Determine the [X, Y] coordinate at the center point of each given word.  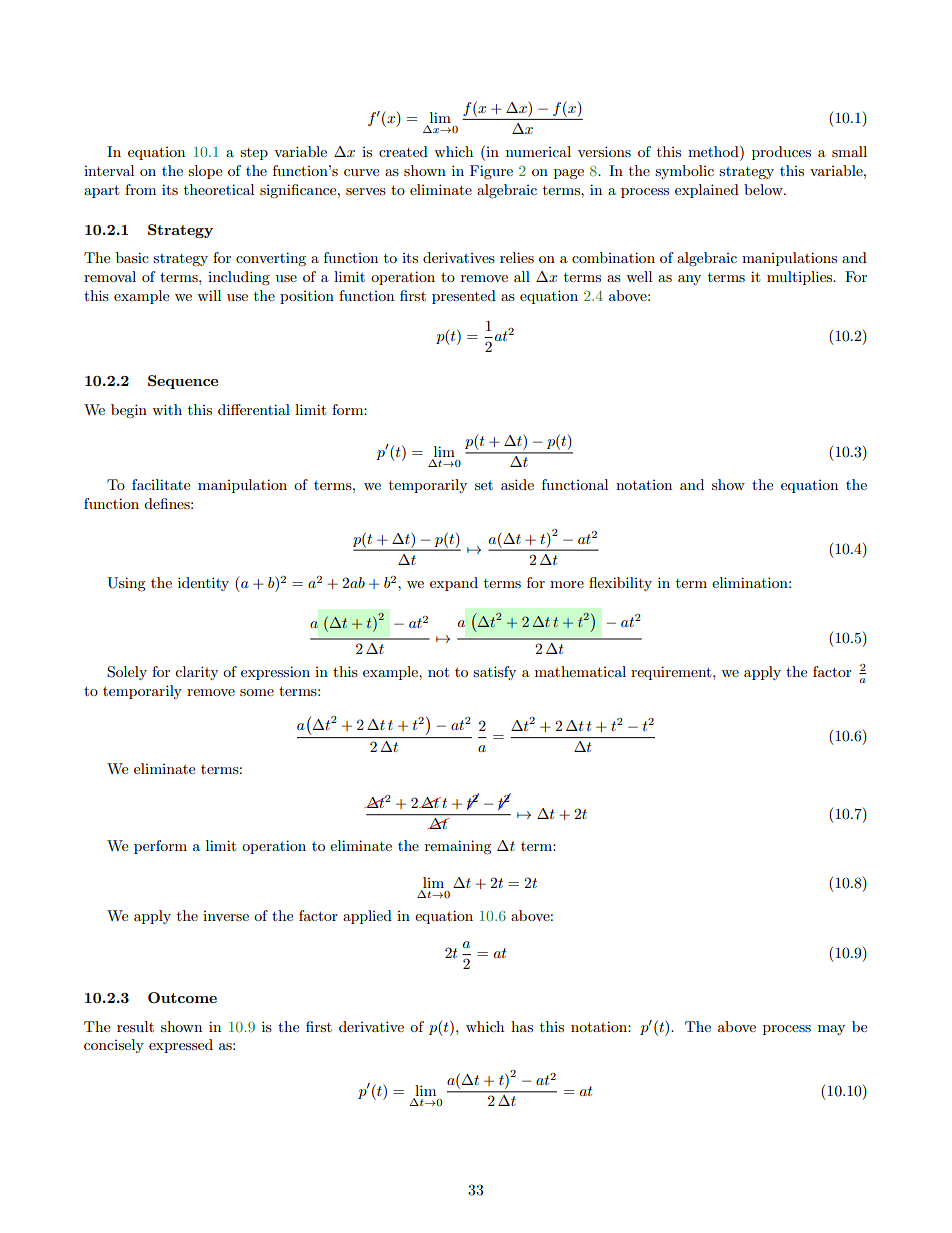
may [831, 1030]
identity [203, 584]
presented [464, 297]
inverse [226, 916]
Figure [491, 172]
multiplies [801, 278]
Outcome [182, 997]
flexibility [620, 584]
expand [454, 584]
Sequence [183, 382]
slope [205, 172]
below [764, 189]
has [522, 1026]
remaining [458, 847]
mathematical [580, 671]
